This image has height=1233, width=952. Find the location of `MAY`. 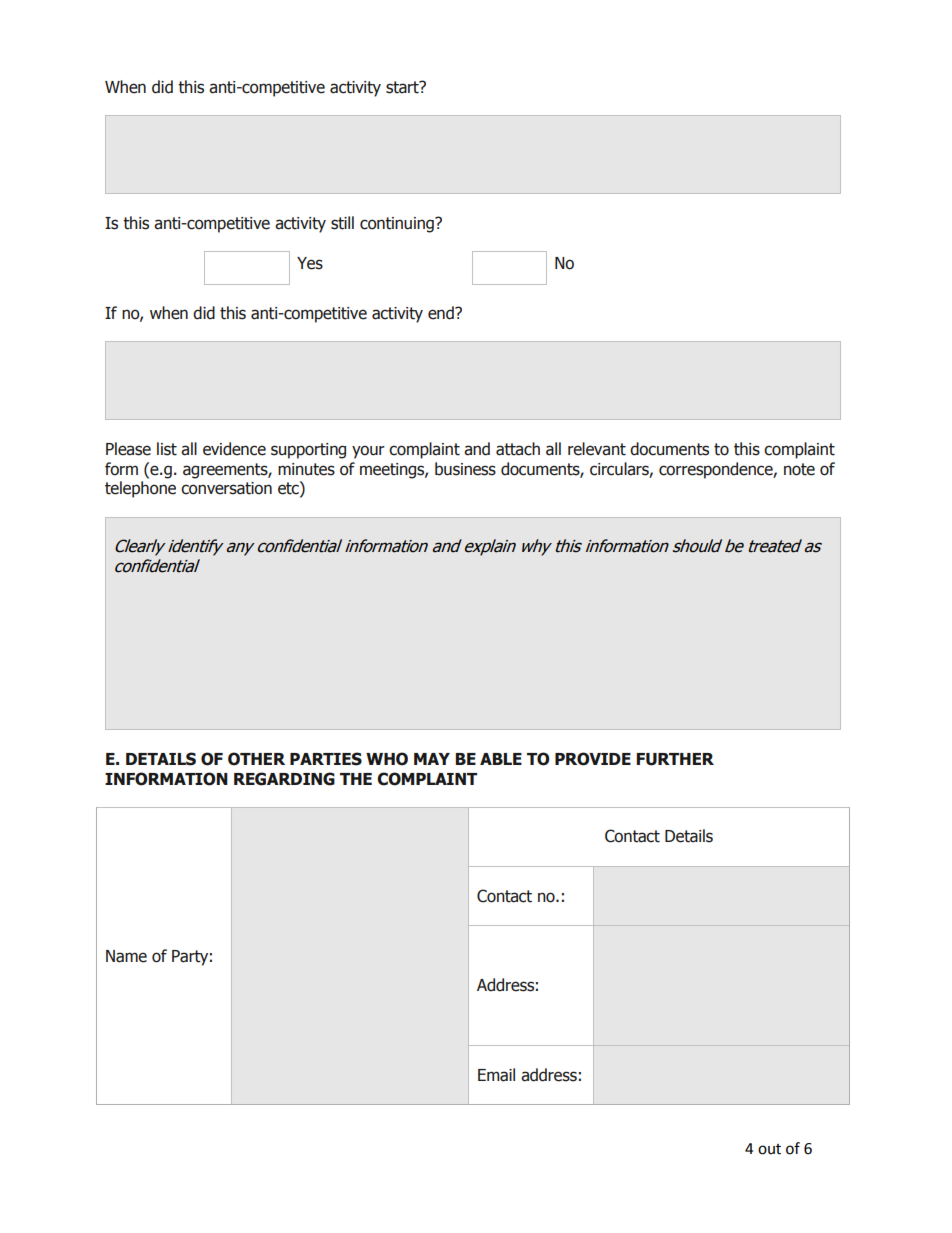

MAY is located at coordinates (432, 759).
